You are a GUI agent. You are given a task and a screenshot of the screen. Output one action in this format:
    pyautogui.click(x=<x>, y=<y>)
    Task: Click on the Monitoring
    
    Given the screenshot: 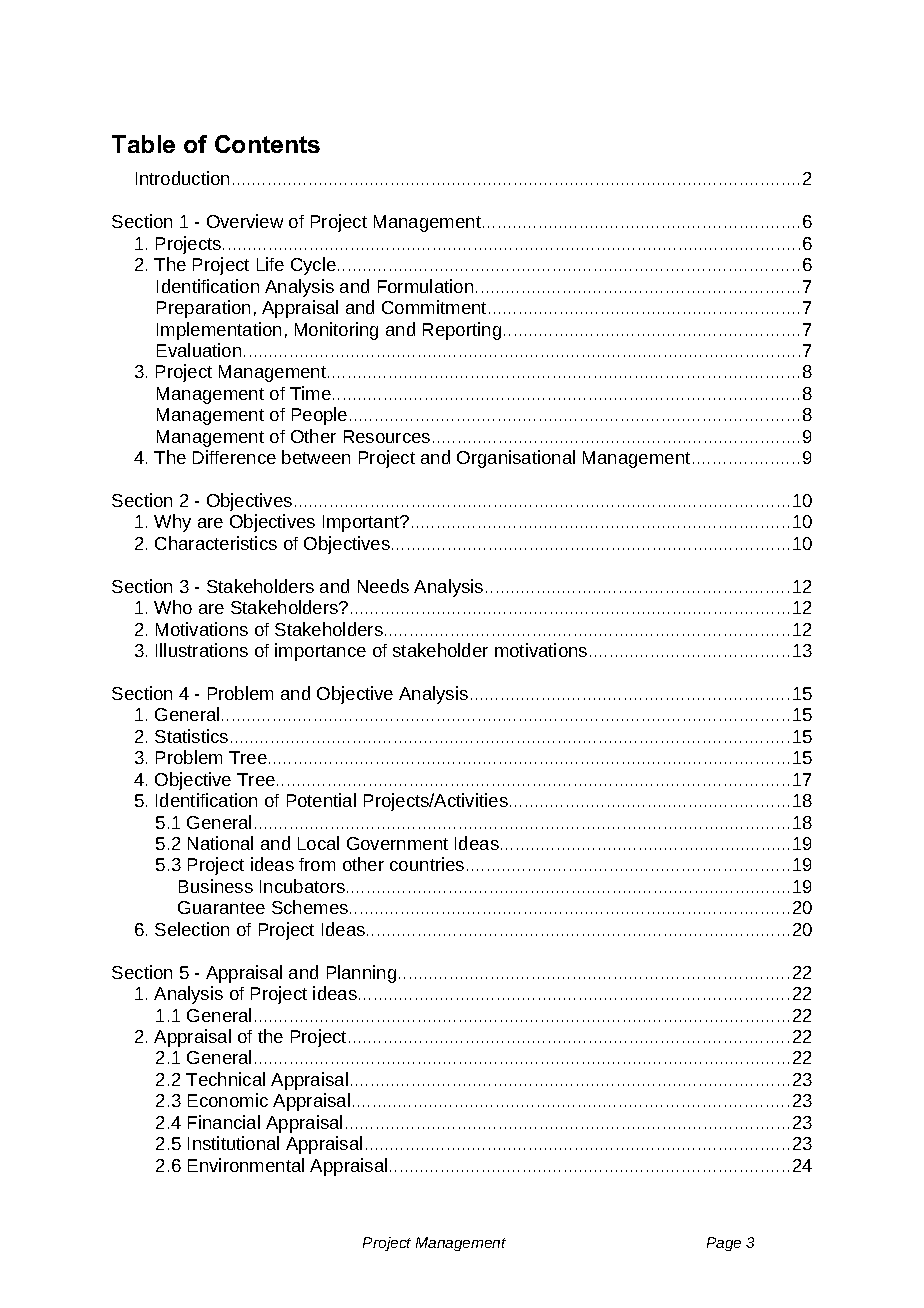 What is the action you would take?
    pyautogui.click(x=336, y=331)
